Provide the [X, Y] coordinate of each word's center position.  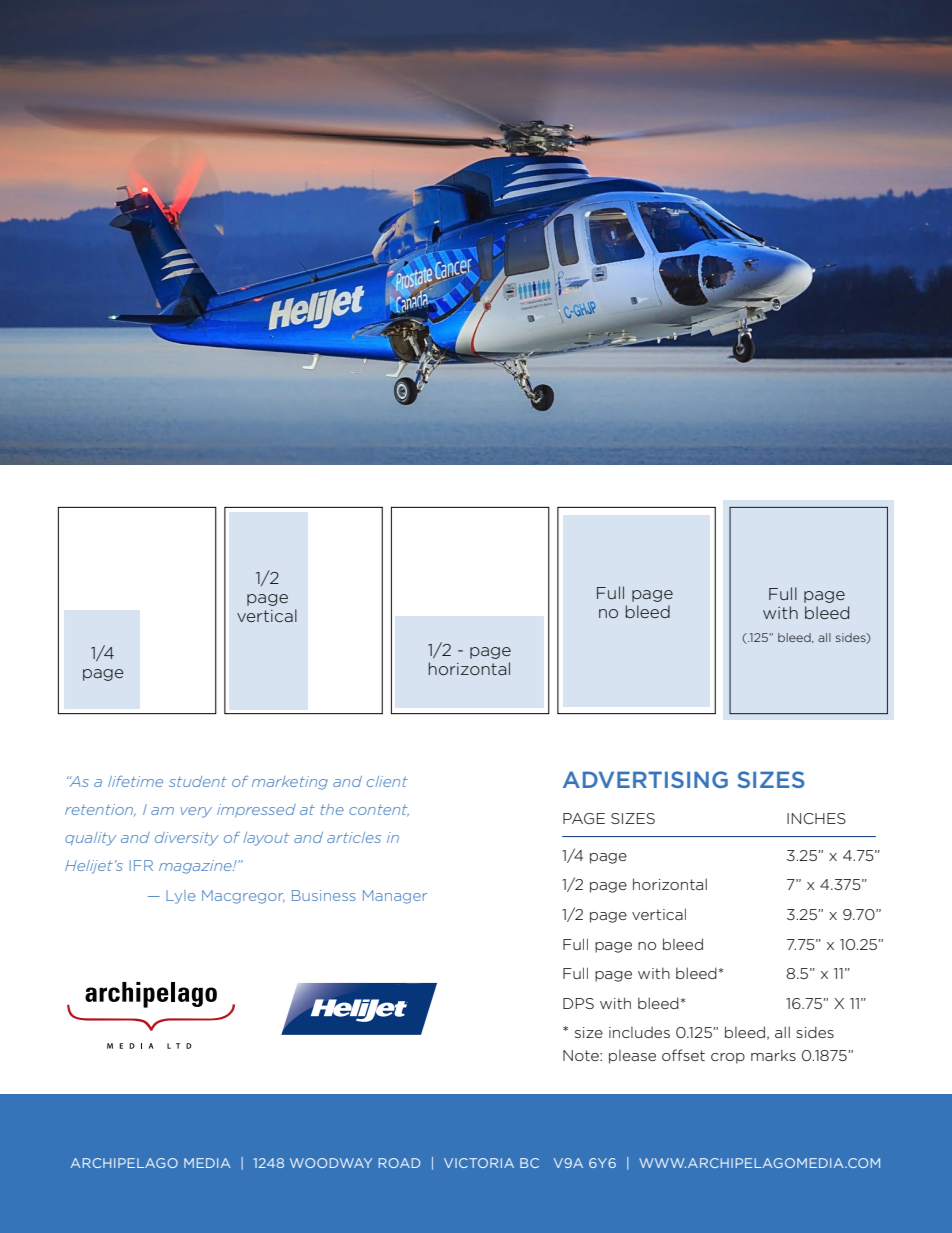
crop [728, 1058]
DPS [578, 1003]
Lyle [180, 897]
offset [683, 1055]
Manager [395, 897]
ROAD [399, 1163]
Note [582, 1055]
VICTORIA [479, 1163]
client [387, 781]
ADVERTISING [645, 779]
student [198, 781]
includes [639, 1032]
